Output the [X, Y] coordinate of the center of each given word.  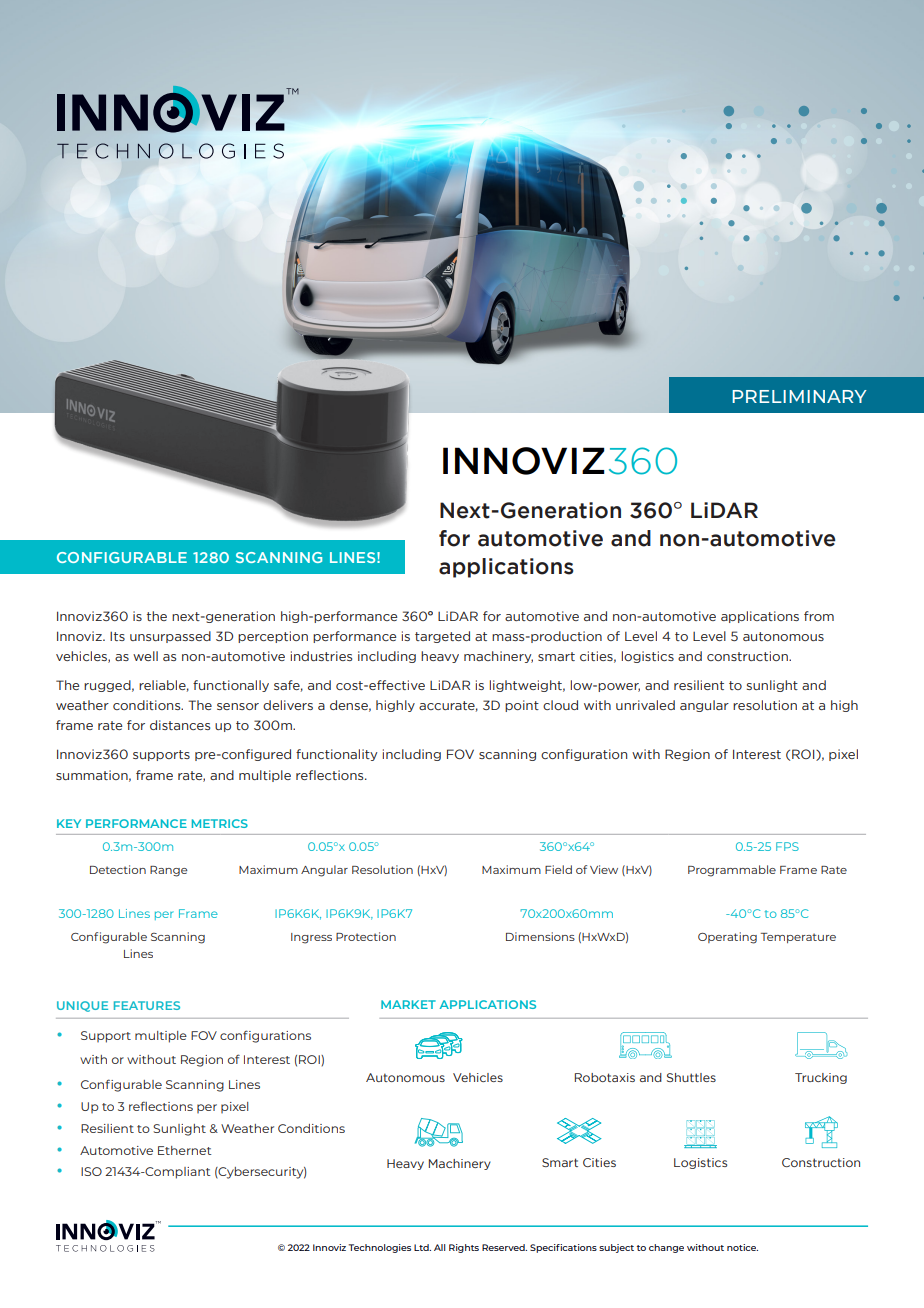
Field [558, 869]
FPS [787, 846]
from [819, 616]
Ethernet [184, 1150]
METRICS [220, 823]
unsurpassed [170, 637]
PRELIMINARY [799, 396]
